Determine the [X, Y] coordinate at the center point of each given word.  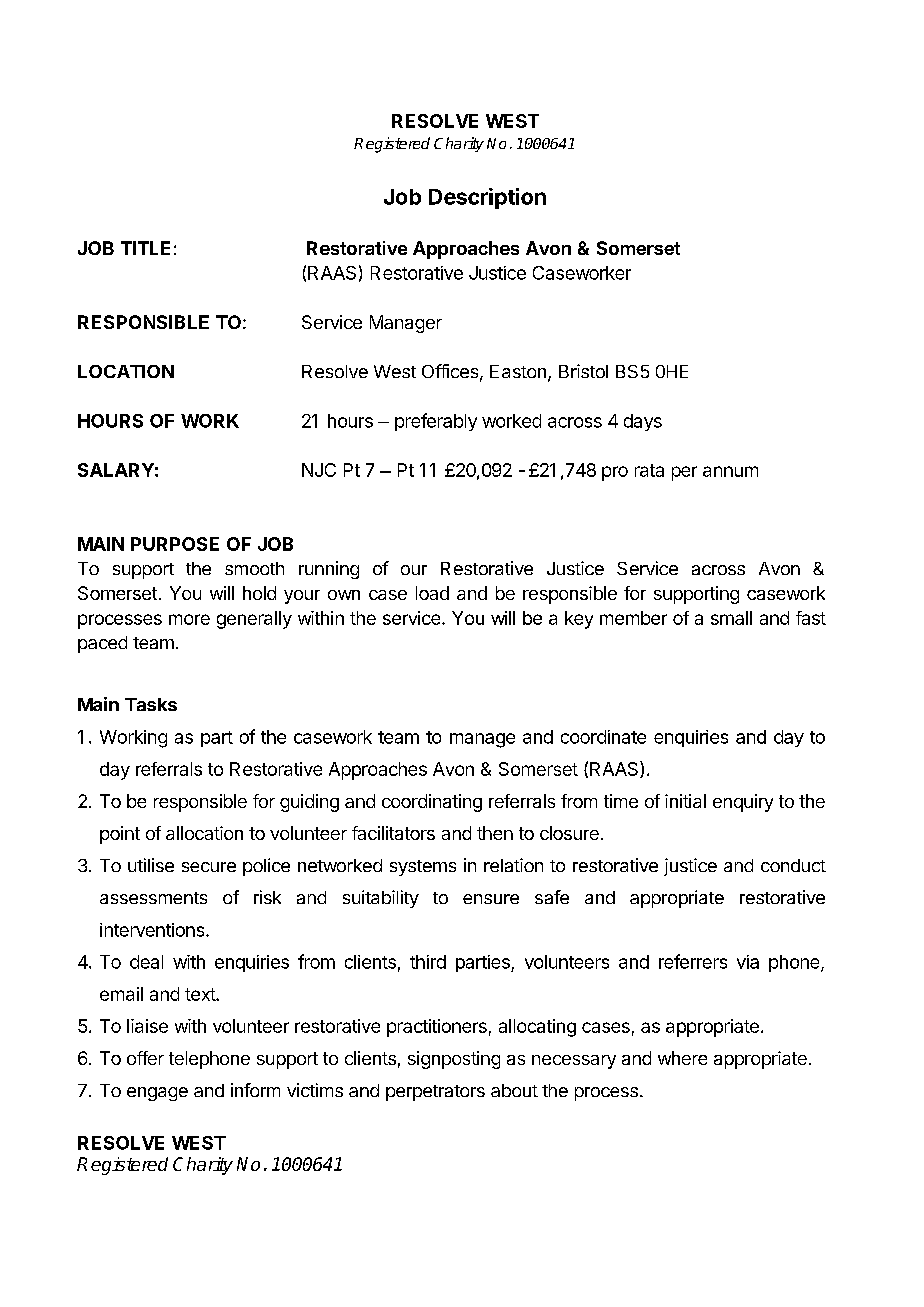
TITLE [145, 248]
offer [145, 1058]
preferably [436, 422]
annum [730, 471]
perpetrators [435, 1093]
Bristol [583, 371]
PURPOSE [175, 544]
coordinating [432, 803]
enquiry [743, 803]
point [120, 835]
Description [487, 198]
